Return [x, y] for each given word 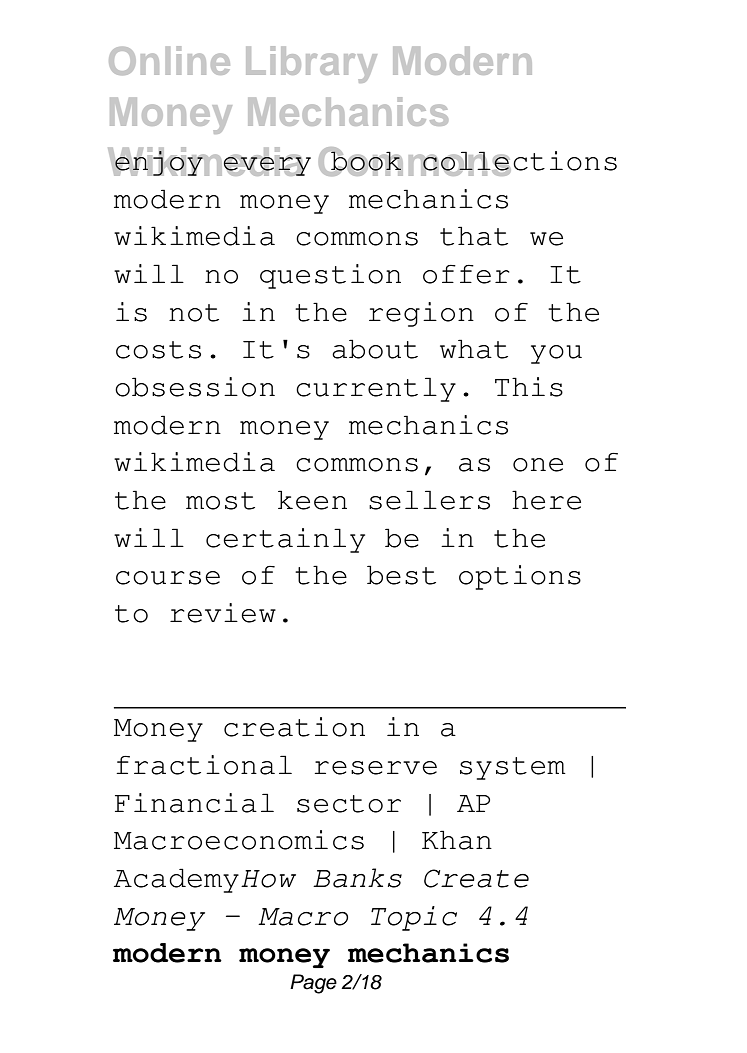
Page [313, 984]
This [529, 387]
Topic [414, 918]
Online [169, 60]
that [474, 236]
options [520, 577]
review [223, 613]
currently [376, 389]
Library [311, 64]
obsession [195, 387]
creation [294, 727]
